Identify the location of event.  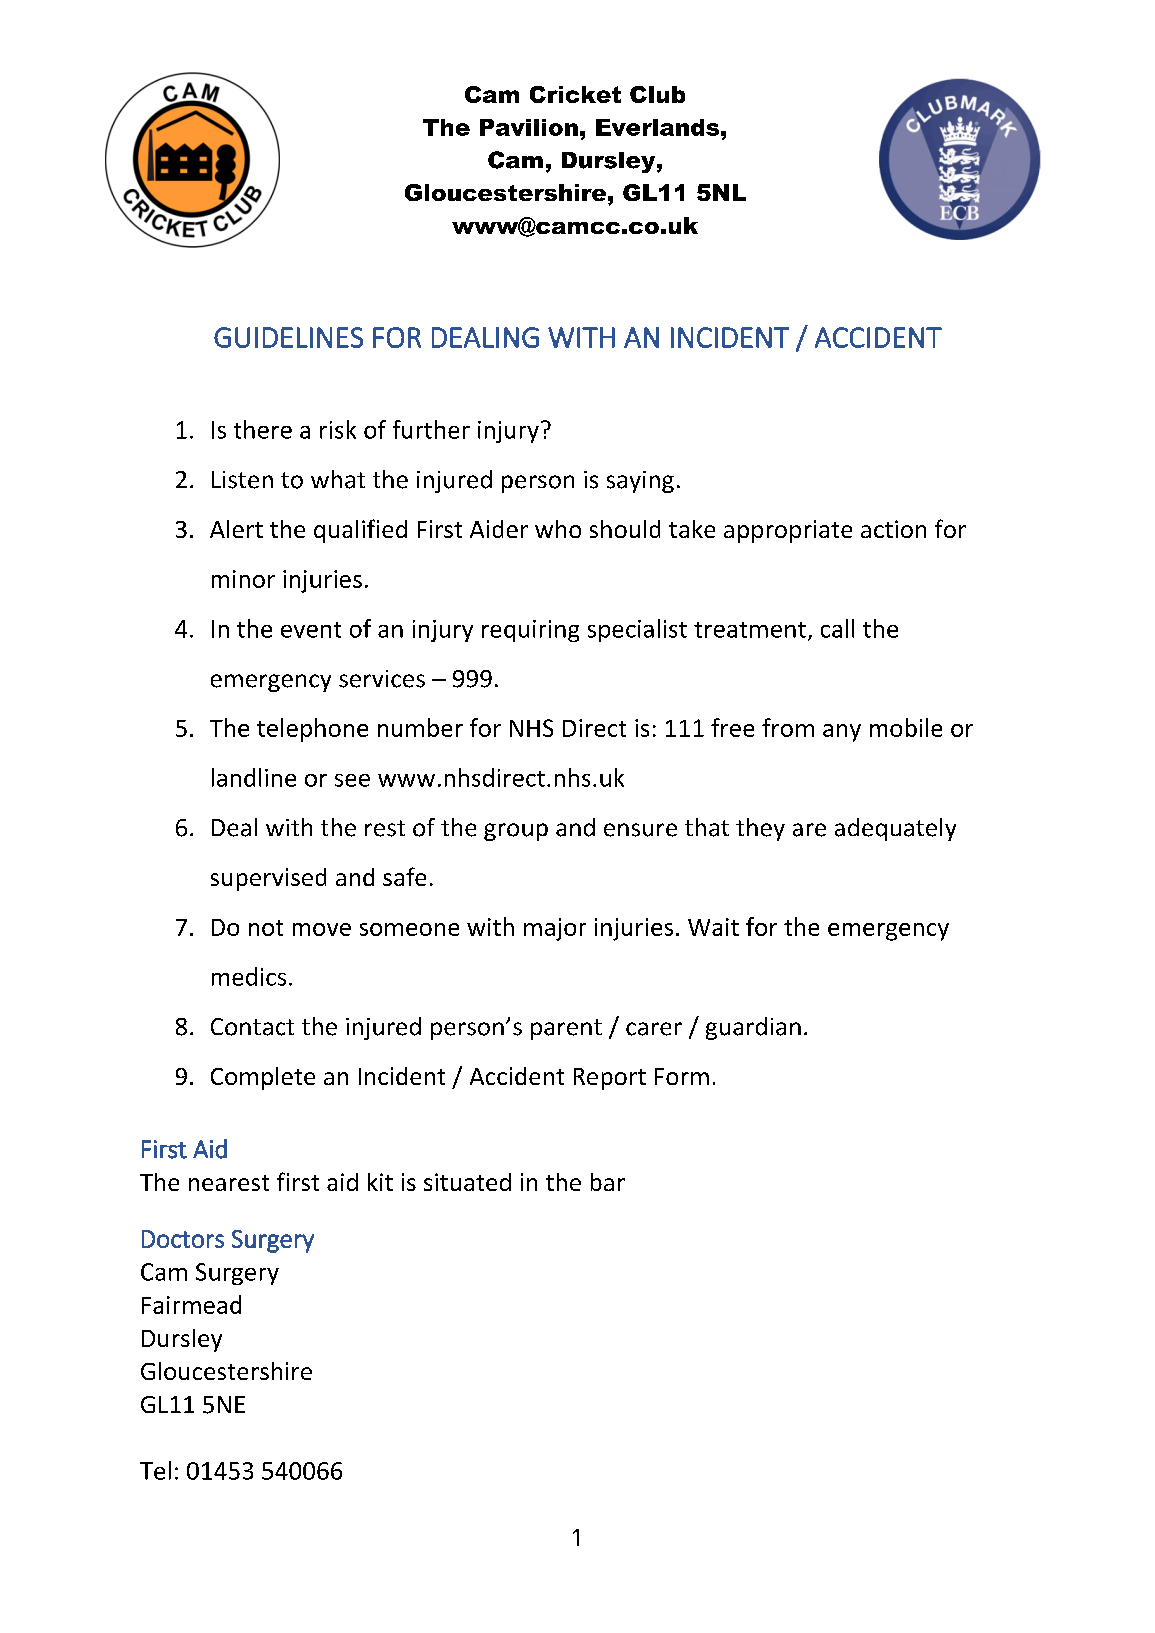
(311, 630).
